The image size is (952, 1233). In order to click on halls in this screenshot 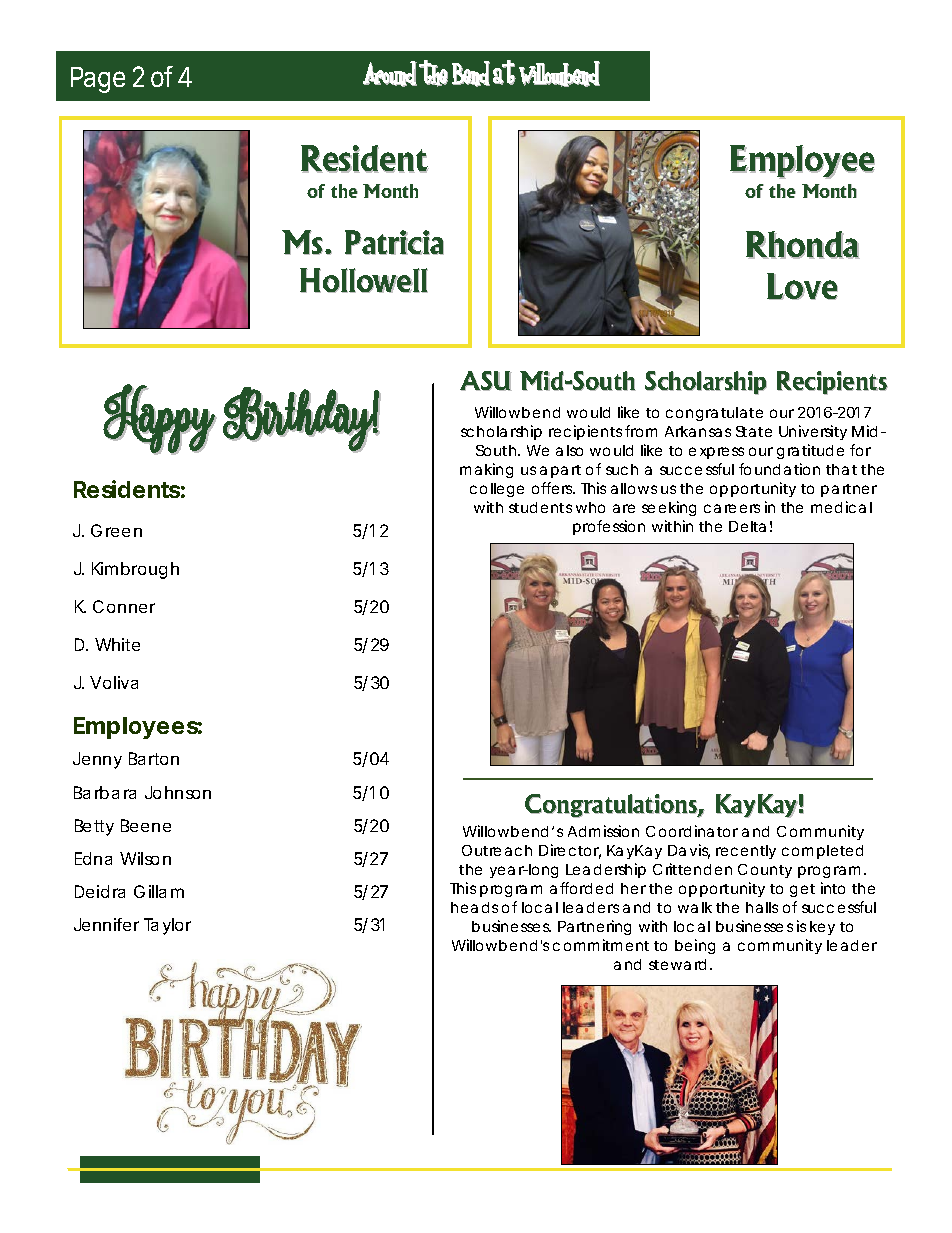, I will do `click(762, 907)`.
